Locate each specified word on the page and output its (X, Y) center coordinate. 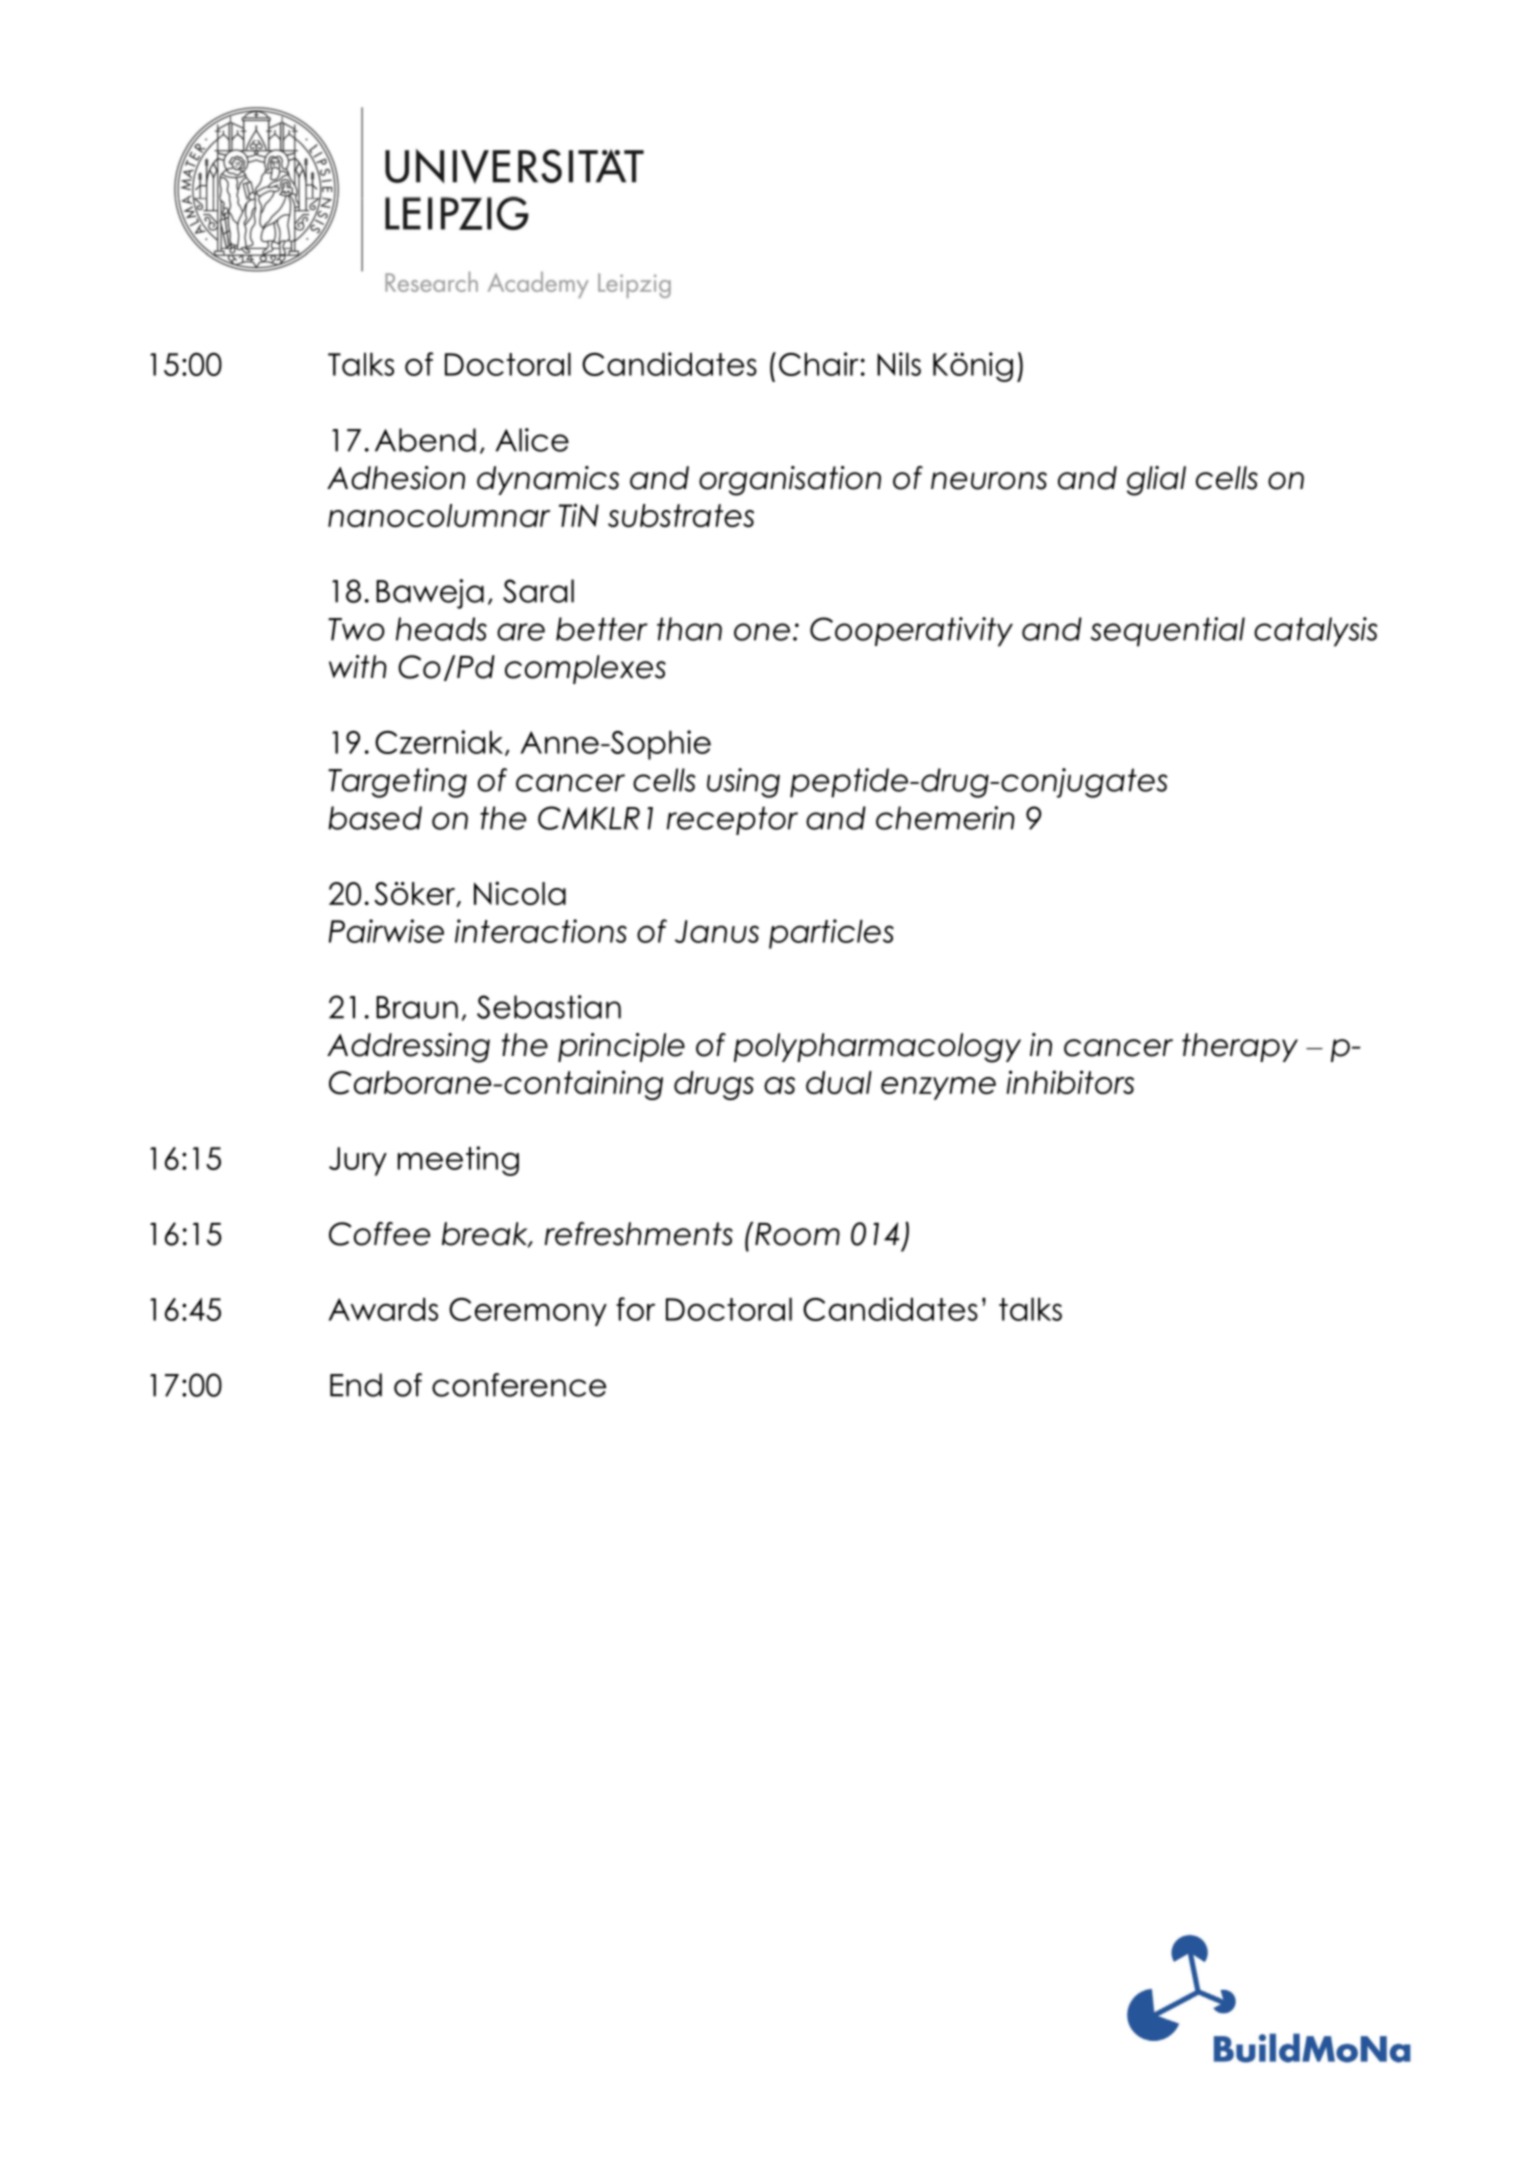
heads (441, 629)
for (635, 1309)
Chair (819, 364)
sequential (1168, 632)
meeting (458, 1161)
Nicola (520, 893)
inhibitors (1070, 1082)
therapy (1240, 1047)
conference (519, 1385)
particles (831, 934)
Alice (532, 440)
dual (839, 1082)
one (762, 632)
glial (1156, 481)
